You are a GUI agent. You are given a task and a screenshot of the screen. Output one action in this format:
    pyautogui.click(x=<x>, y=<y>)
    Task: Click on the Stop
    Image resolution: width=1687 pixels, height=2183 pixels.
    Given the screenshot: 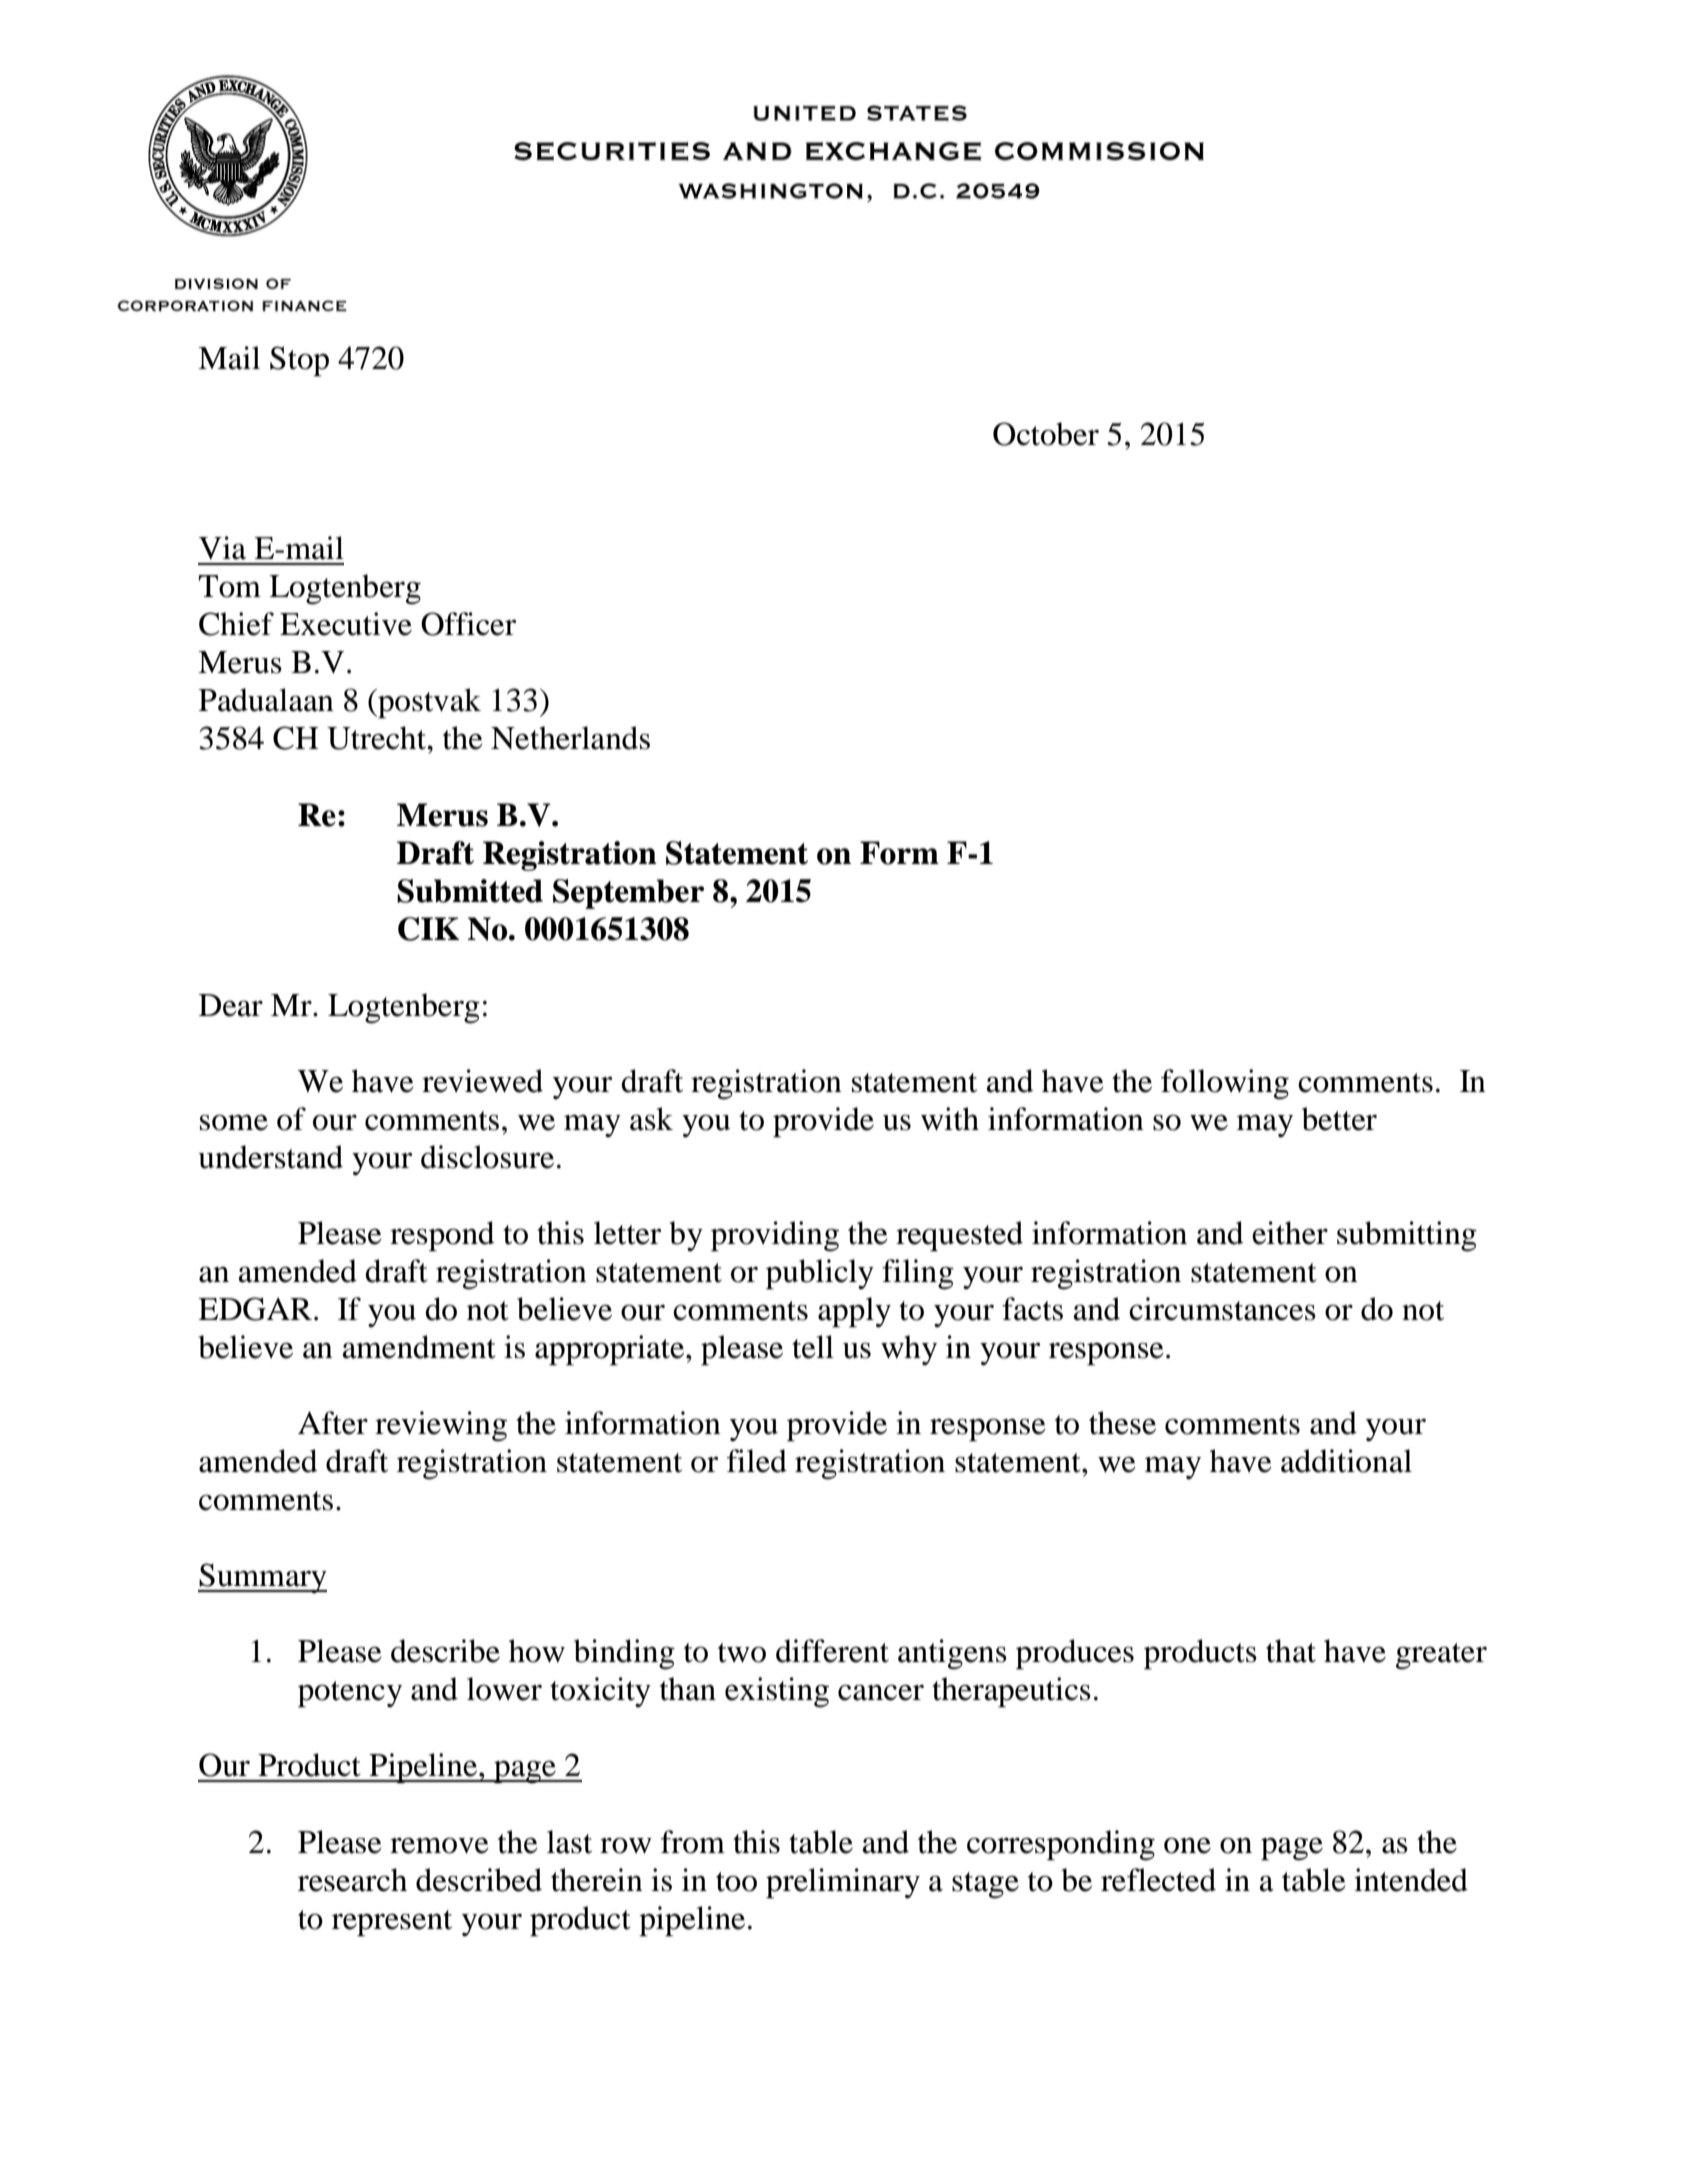 What is the action you would take?
    pyautogui.click(x=299, y=361)
